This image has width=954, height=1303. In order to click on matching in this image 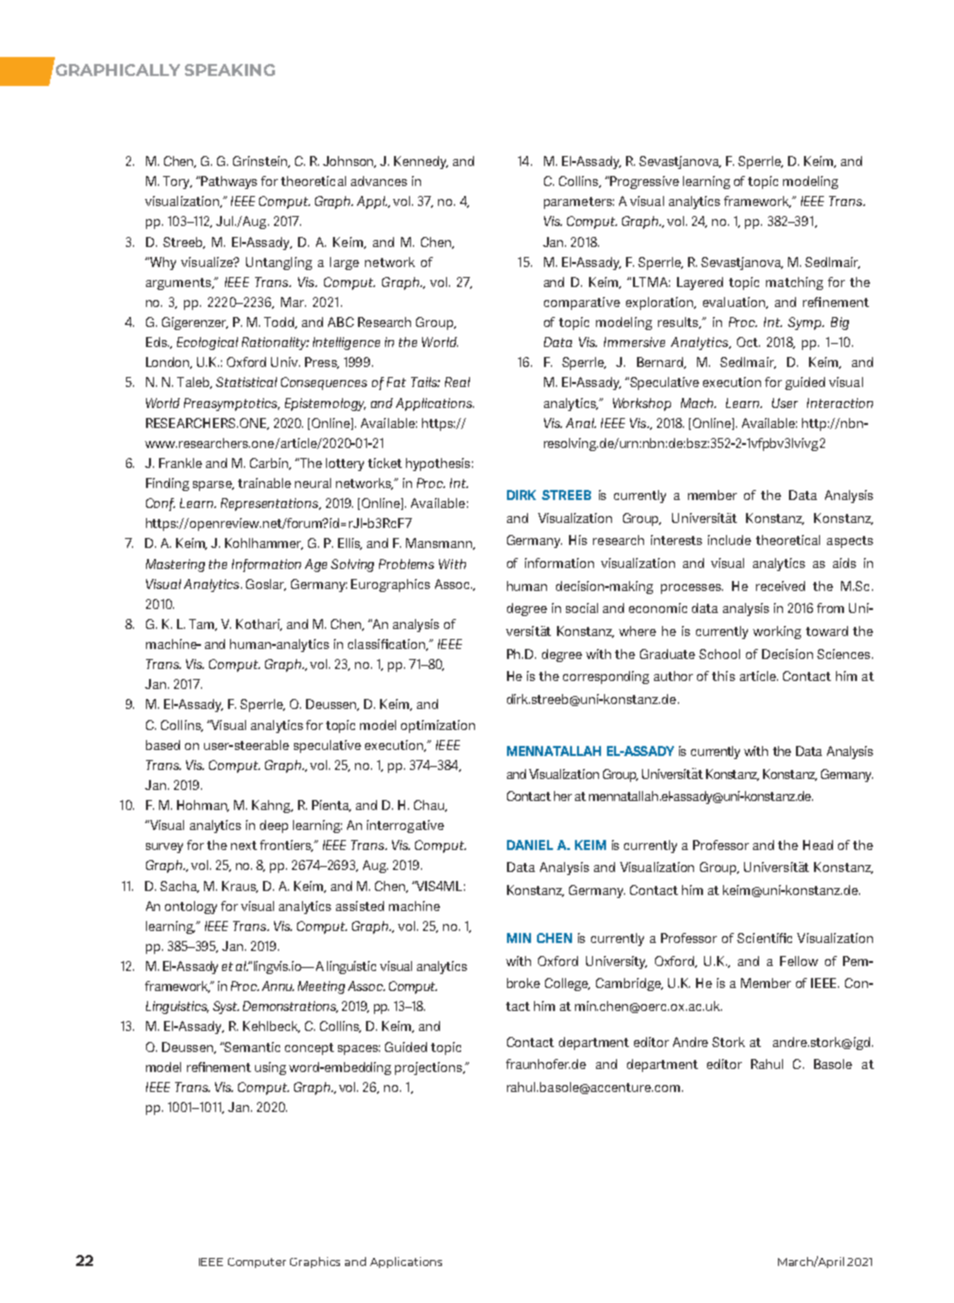, I will do `click(794, 283)`.
